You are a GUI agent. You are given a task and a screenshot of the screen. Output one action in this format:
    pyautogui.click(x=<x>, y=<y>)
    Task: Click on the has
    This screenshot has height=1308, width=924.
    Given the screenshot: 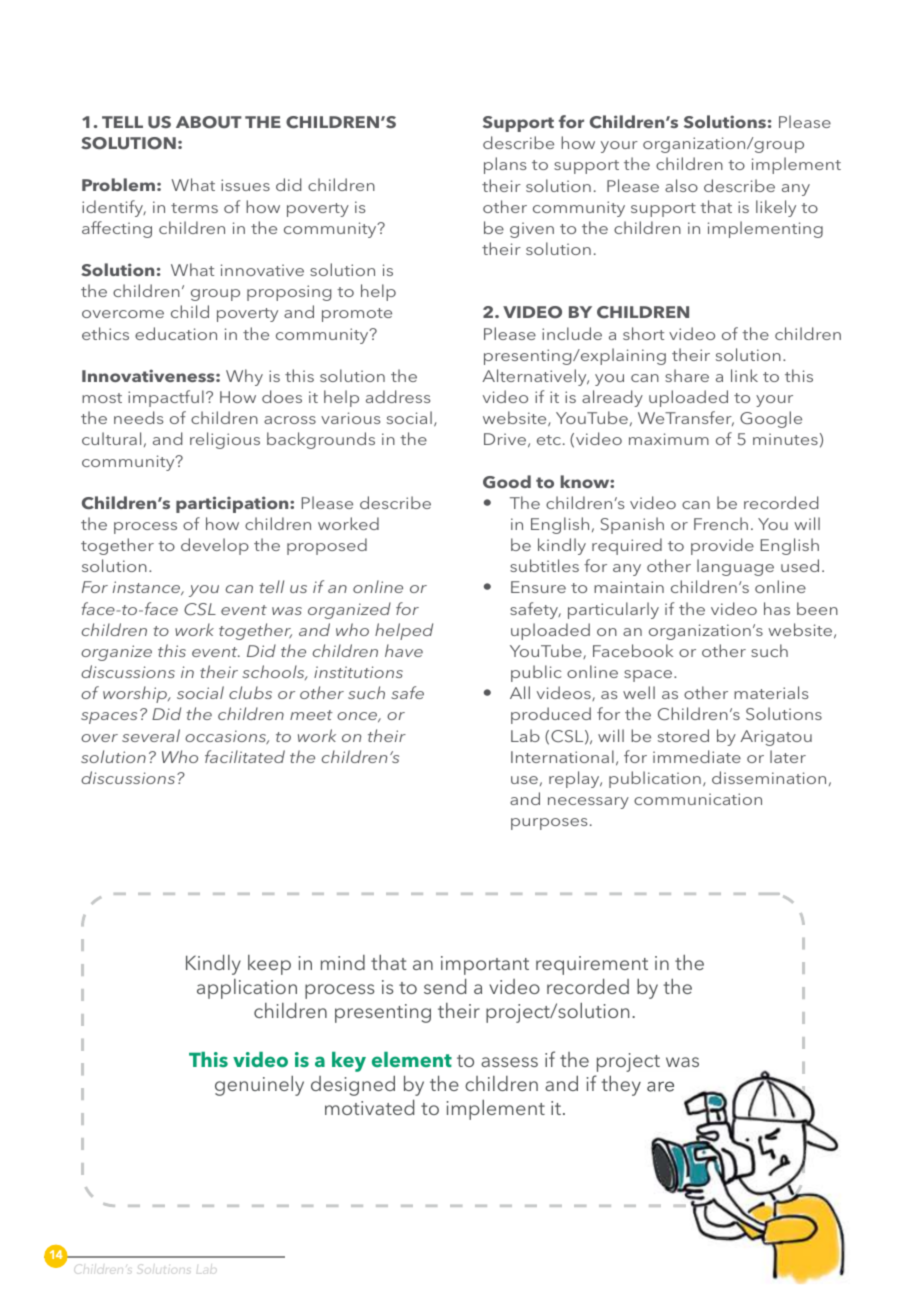 What is the action you would take?
    pyautogui.click(x=777, y=608)
